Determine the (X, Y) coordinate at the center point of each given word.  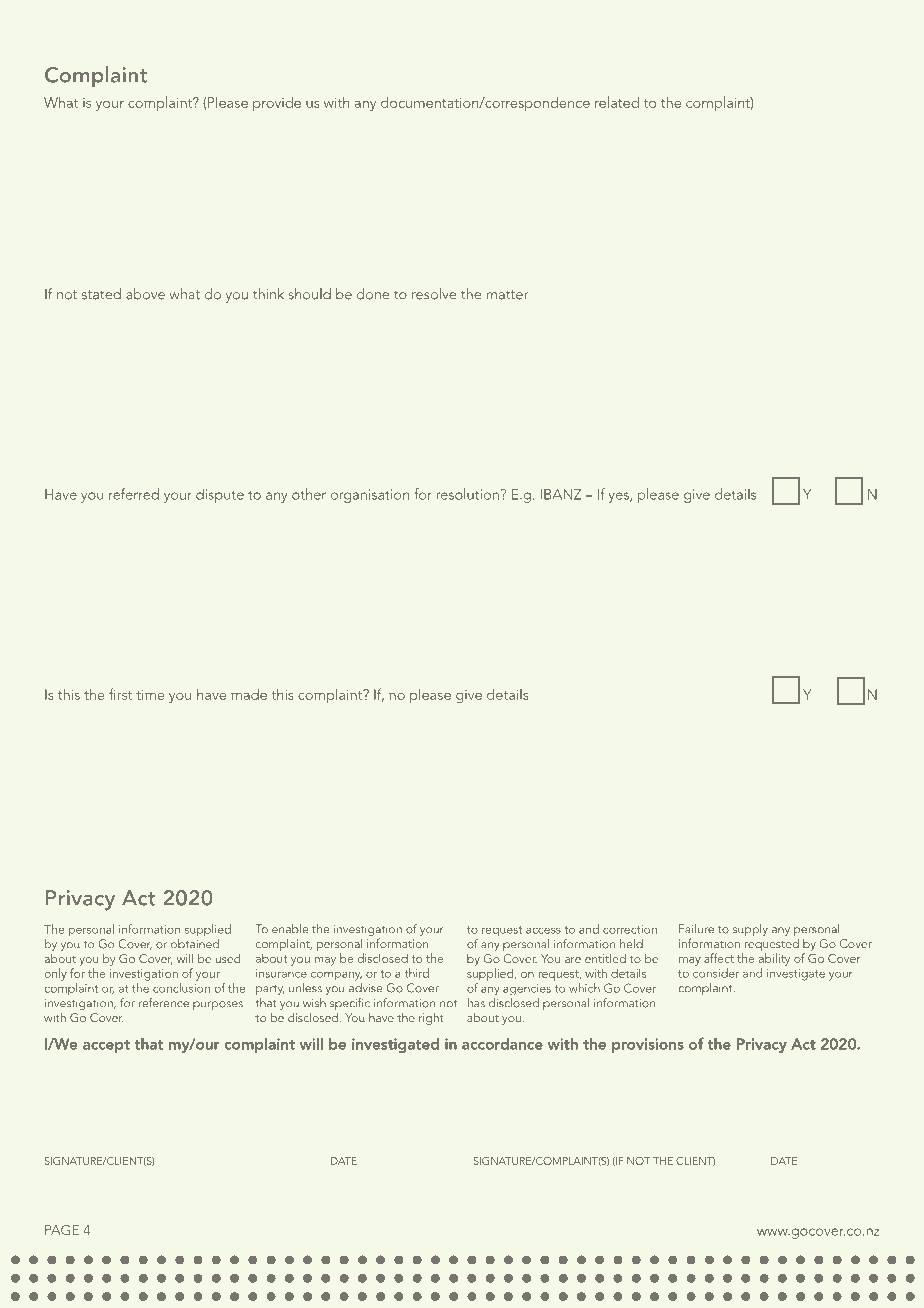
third (417, 973)
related (617, 102)
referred (134, 494)
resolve (434, 294)
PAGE (62, 1230)
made (249, 694)
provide (277, 103)
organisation (370, 496)
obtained (195, 944)
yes (619, 497)
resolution (468, 494)
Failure (696, 929)
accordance (502, 1044)
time (150, 695)
